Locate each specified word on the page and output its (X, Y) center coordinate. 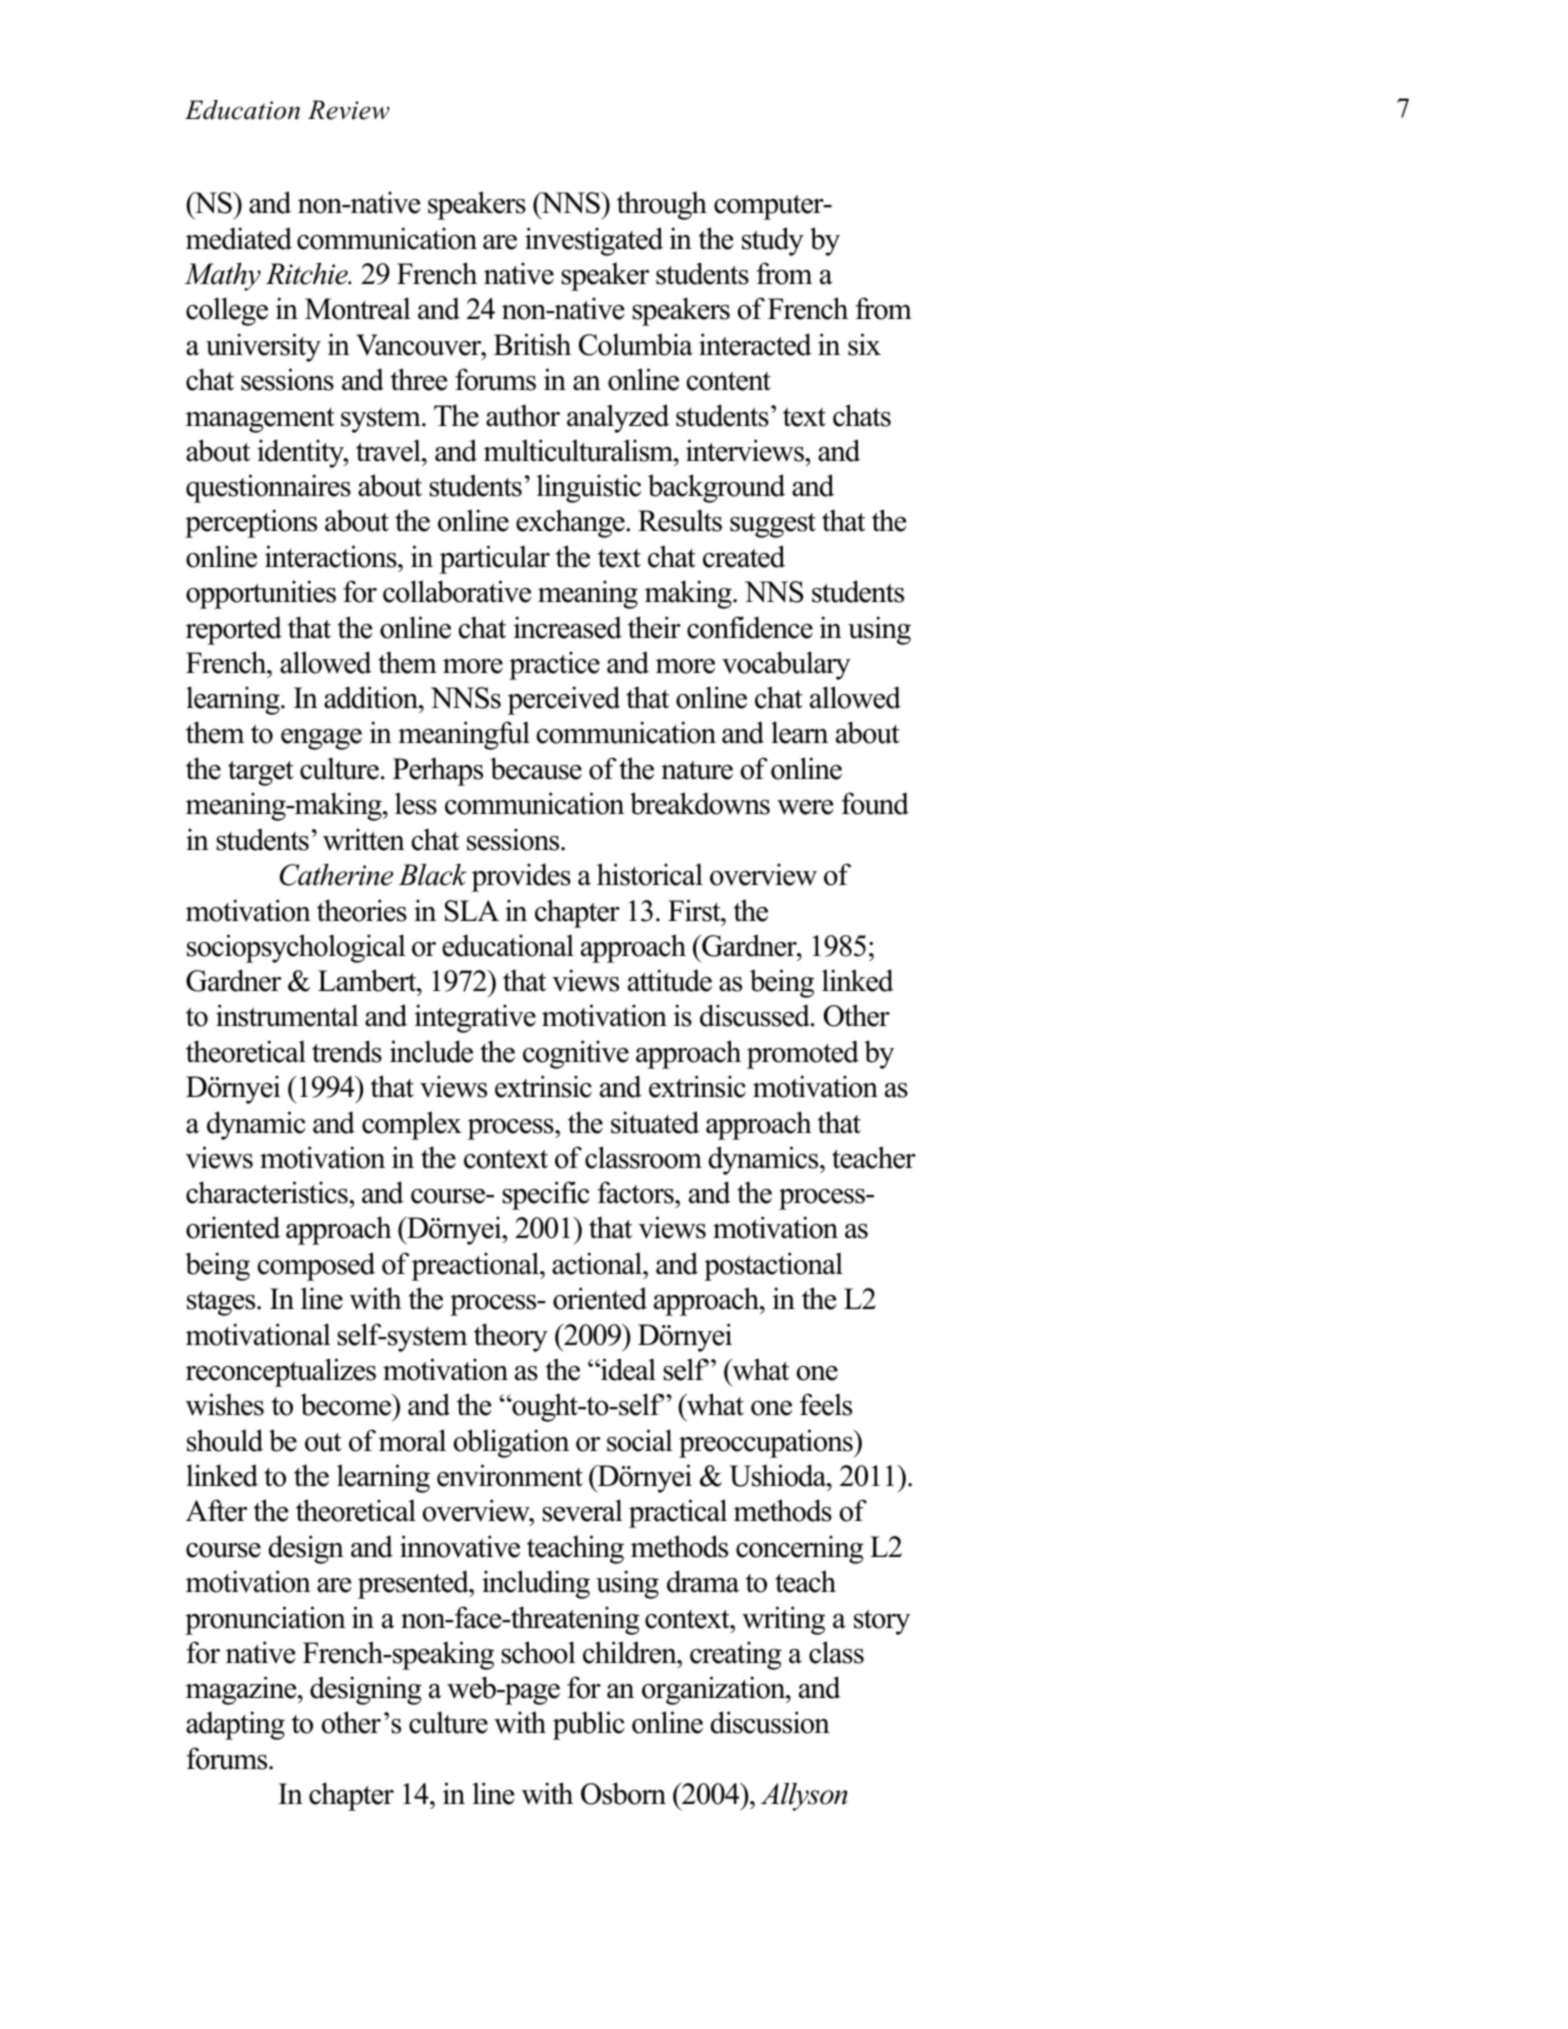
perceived (563, 700)
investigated (594, 241)
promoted (803, 1054)
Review (349, 110)
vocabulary (786, 665)
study (773, 241)
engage (321, 739)
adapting (235, 1725)
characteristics (268, 1192)
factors (636, 1192)
